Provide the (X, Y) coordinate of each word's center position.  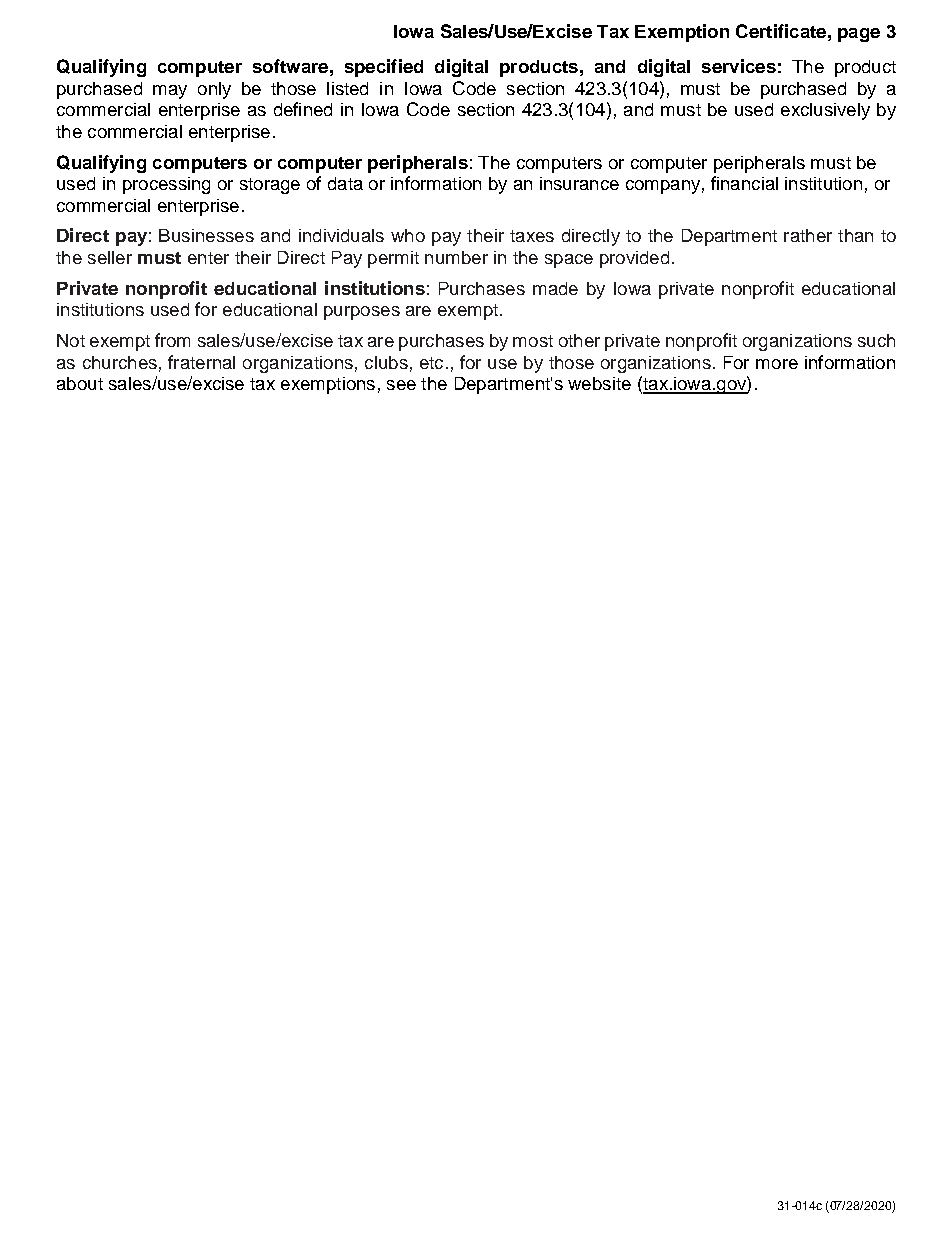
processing (166, 185)
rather (808, 235)
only (214, 90)
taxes (532, 236)
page (859, 35)
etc (431, 363)
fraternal (201, 362)
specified (384, 68)
